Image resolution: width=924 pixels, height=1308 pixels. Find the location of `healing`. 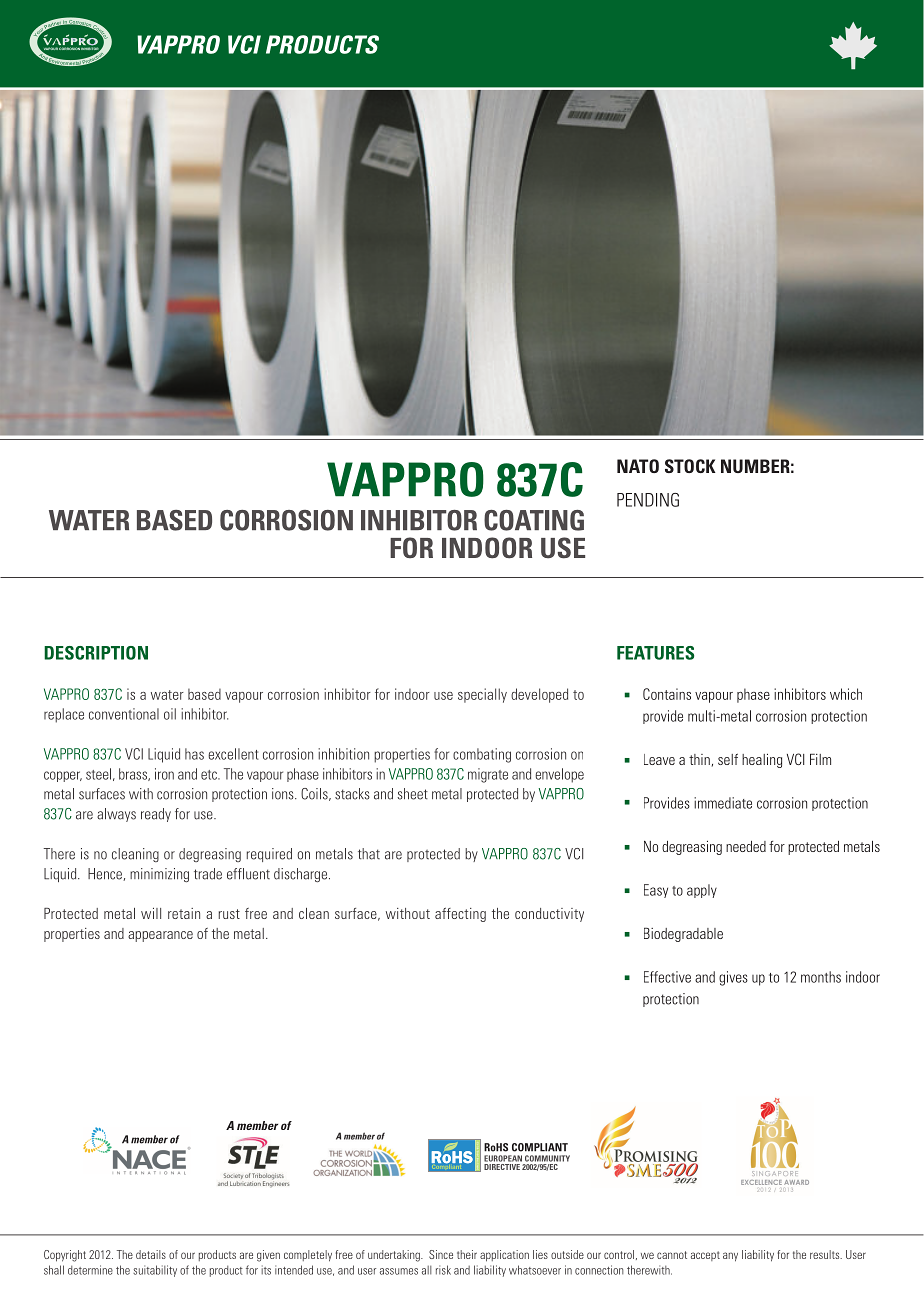

healing is located at coordinates (762, 761).
